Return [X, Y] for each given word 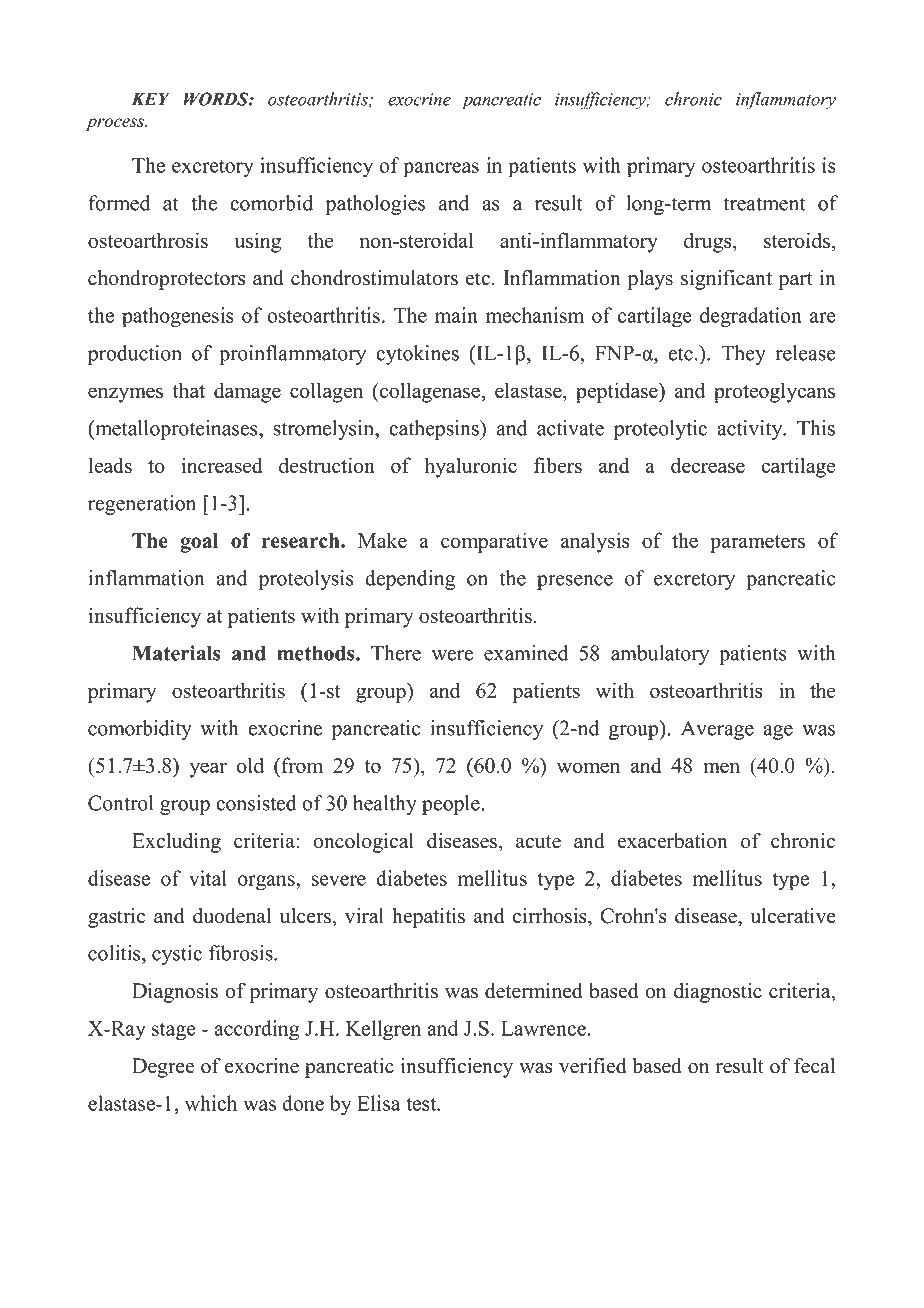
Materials [176, 653]
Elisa [378, 1103]
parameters [757, 544]
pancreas [441, 170]
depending [410, 580]
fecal [814, 1066]
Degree [163, 1068]
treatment [765, 204]
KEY [150, 99]
